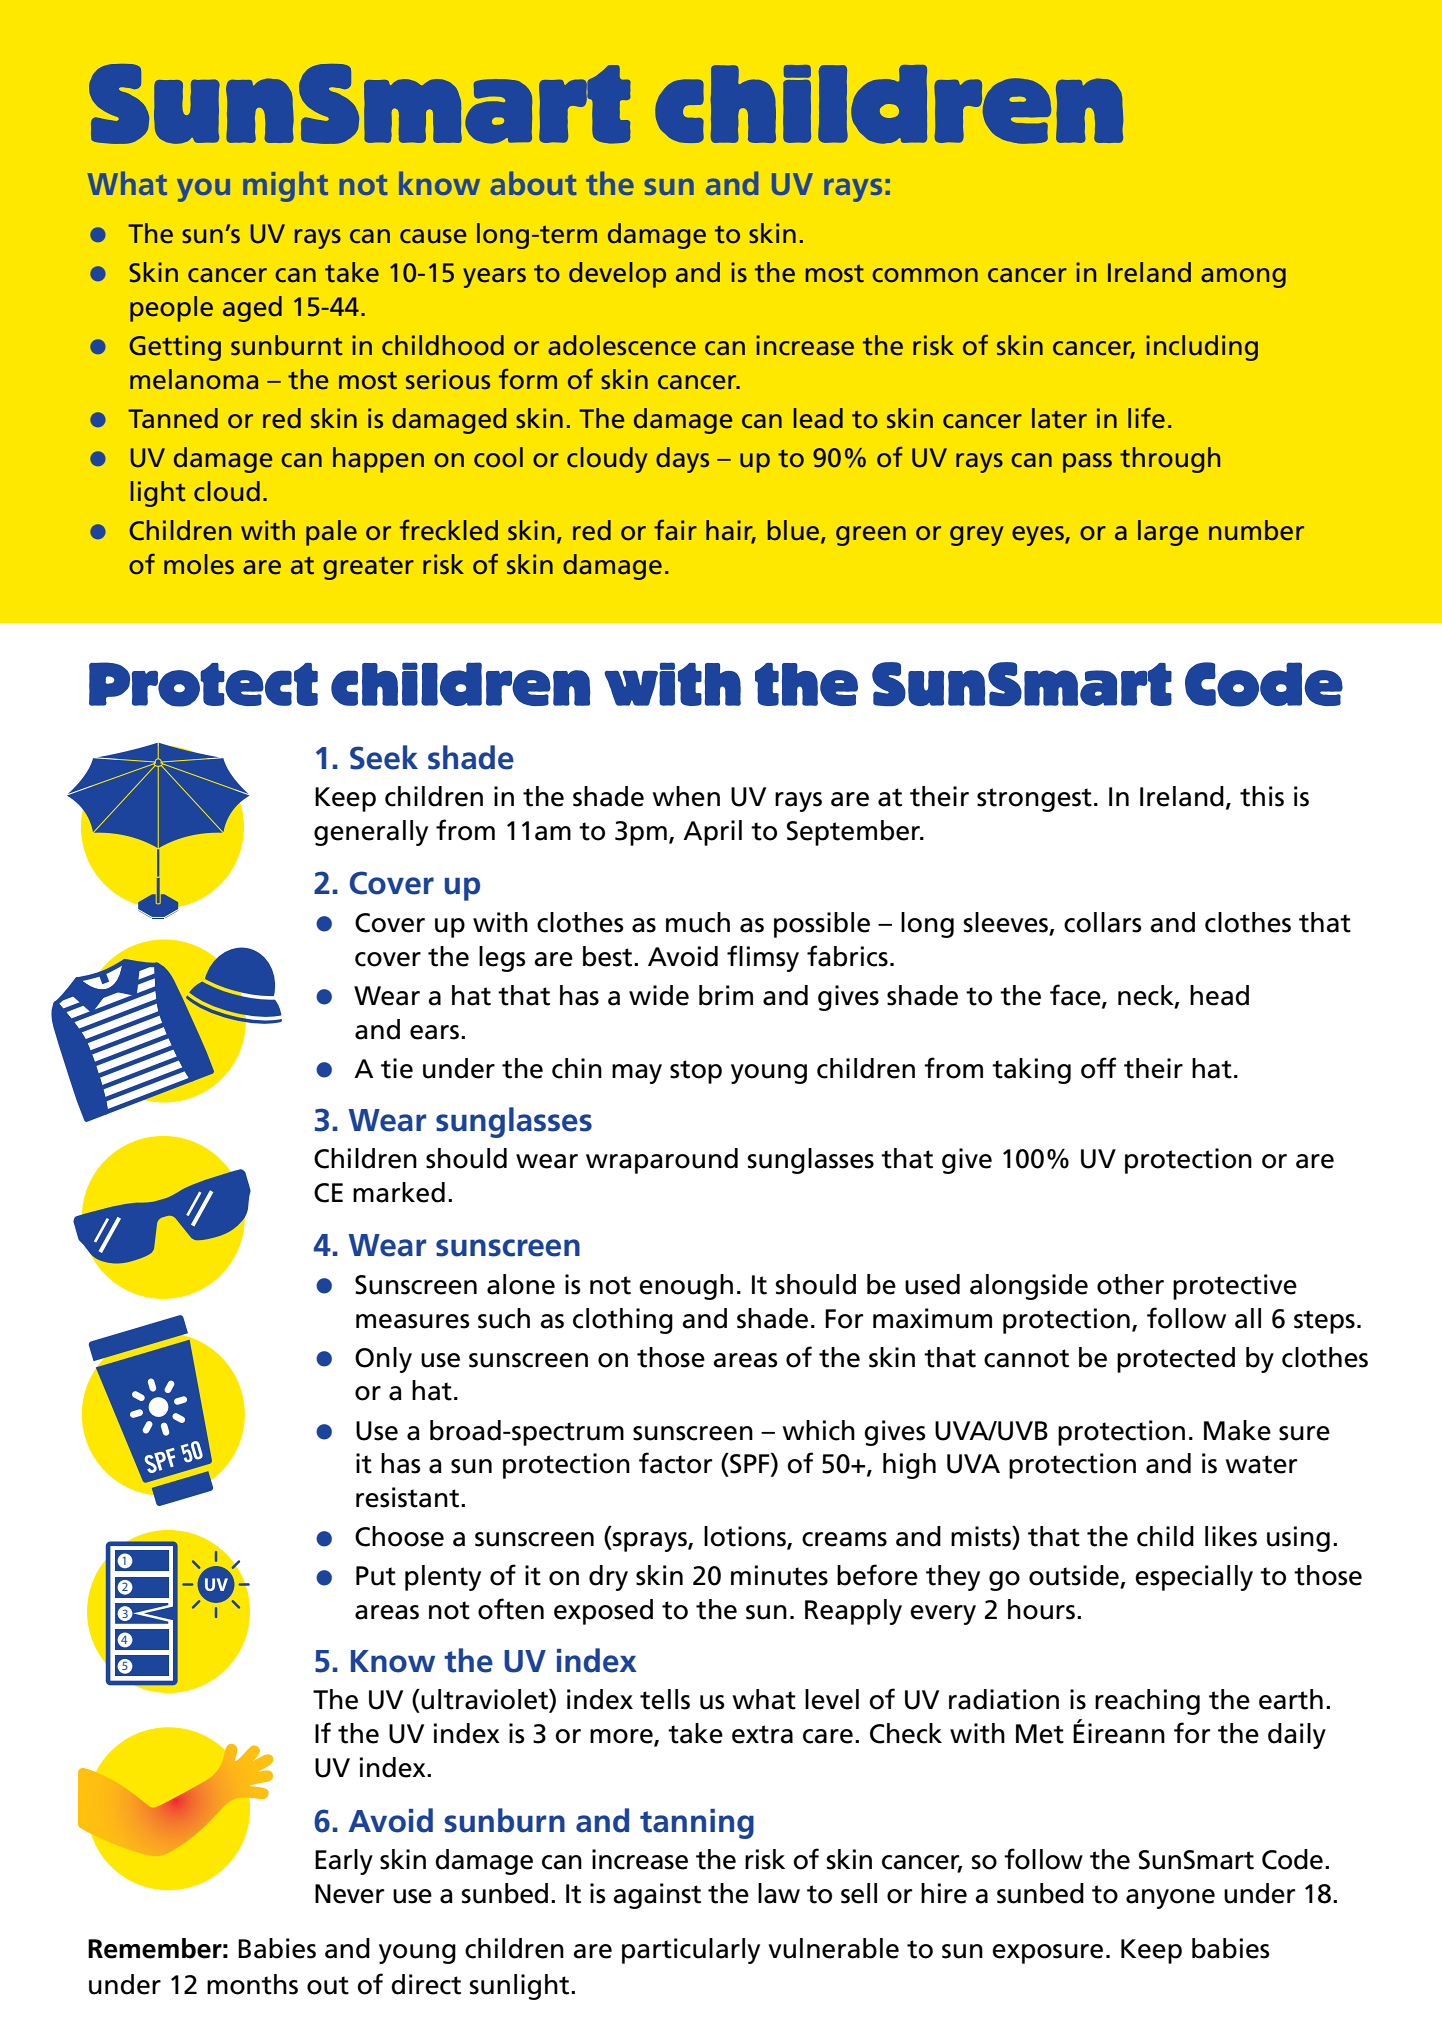 The width and height of the screenshot is (1442, 2039). What do you see at coordinates (349, 1894) in the screenshot?
I see `Never` at bounding box center [349, 1894].
